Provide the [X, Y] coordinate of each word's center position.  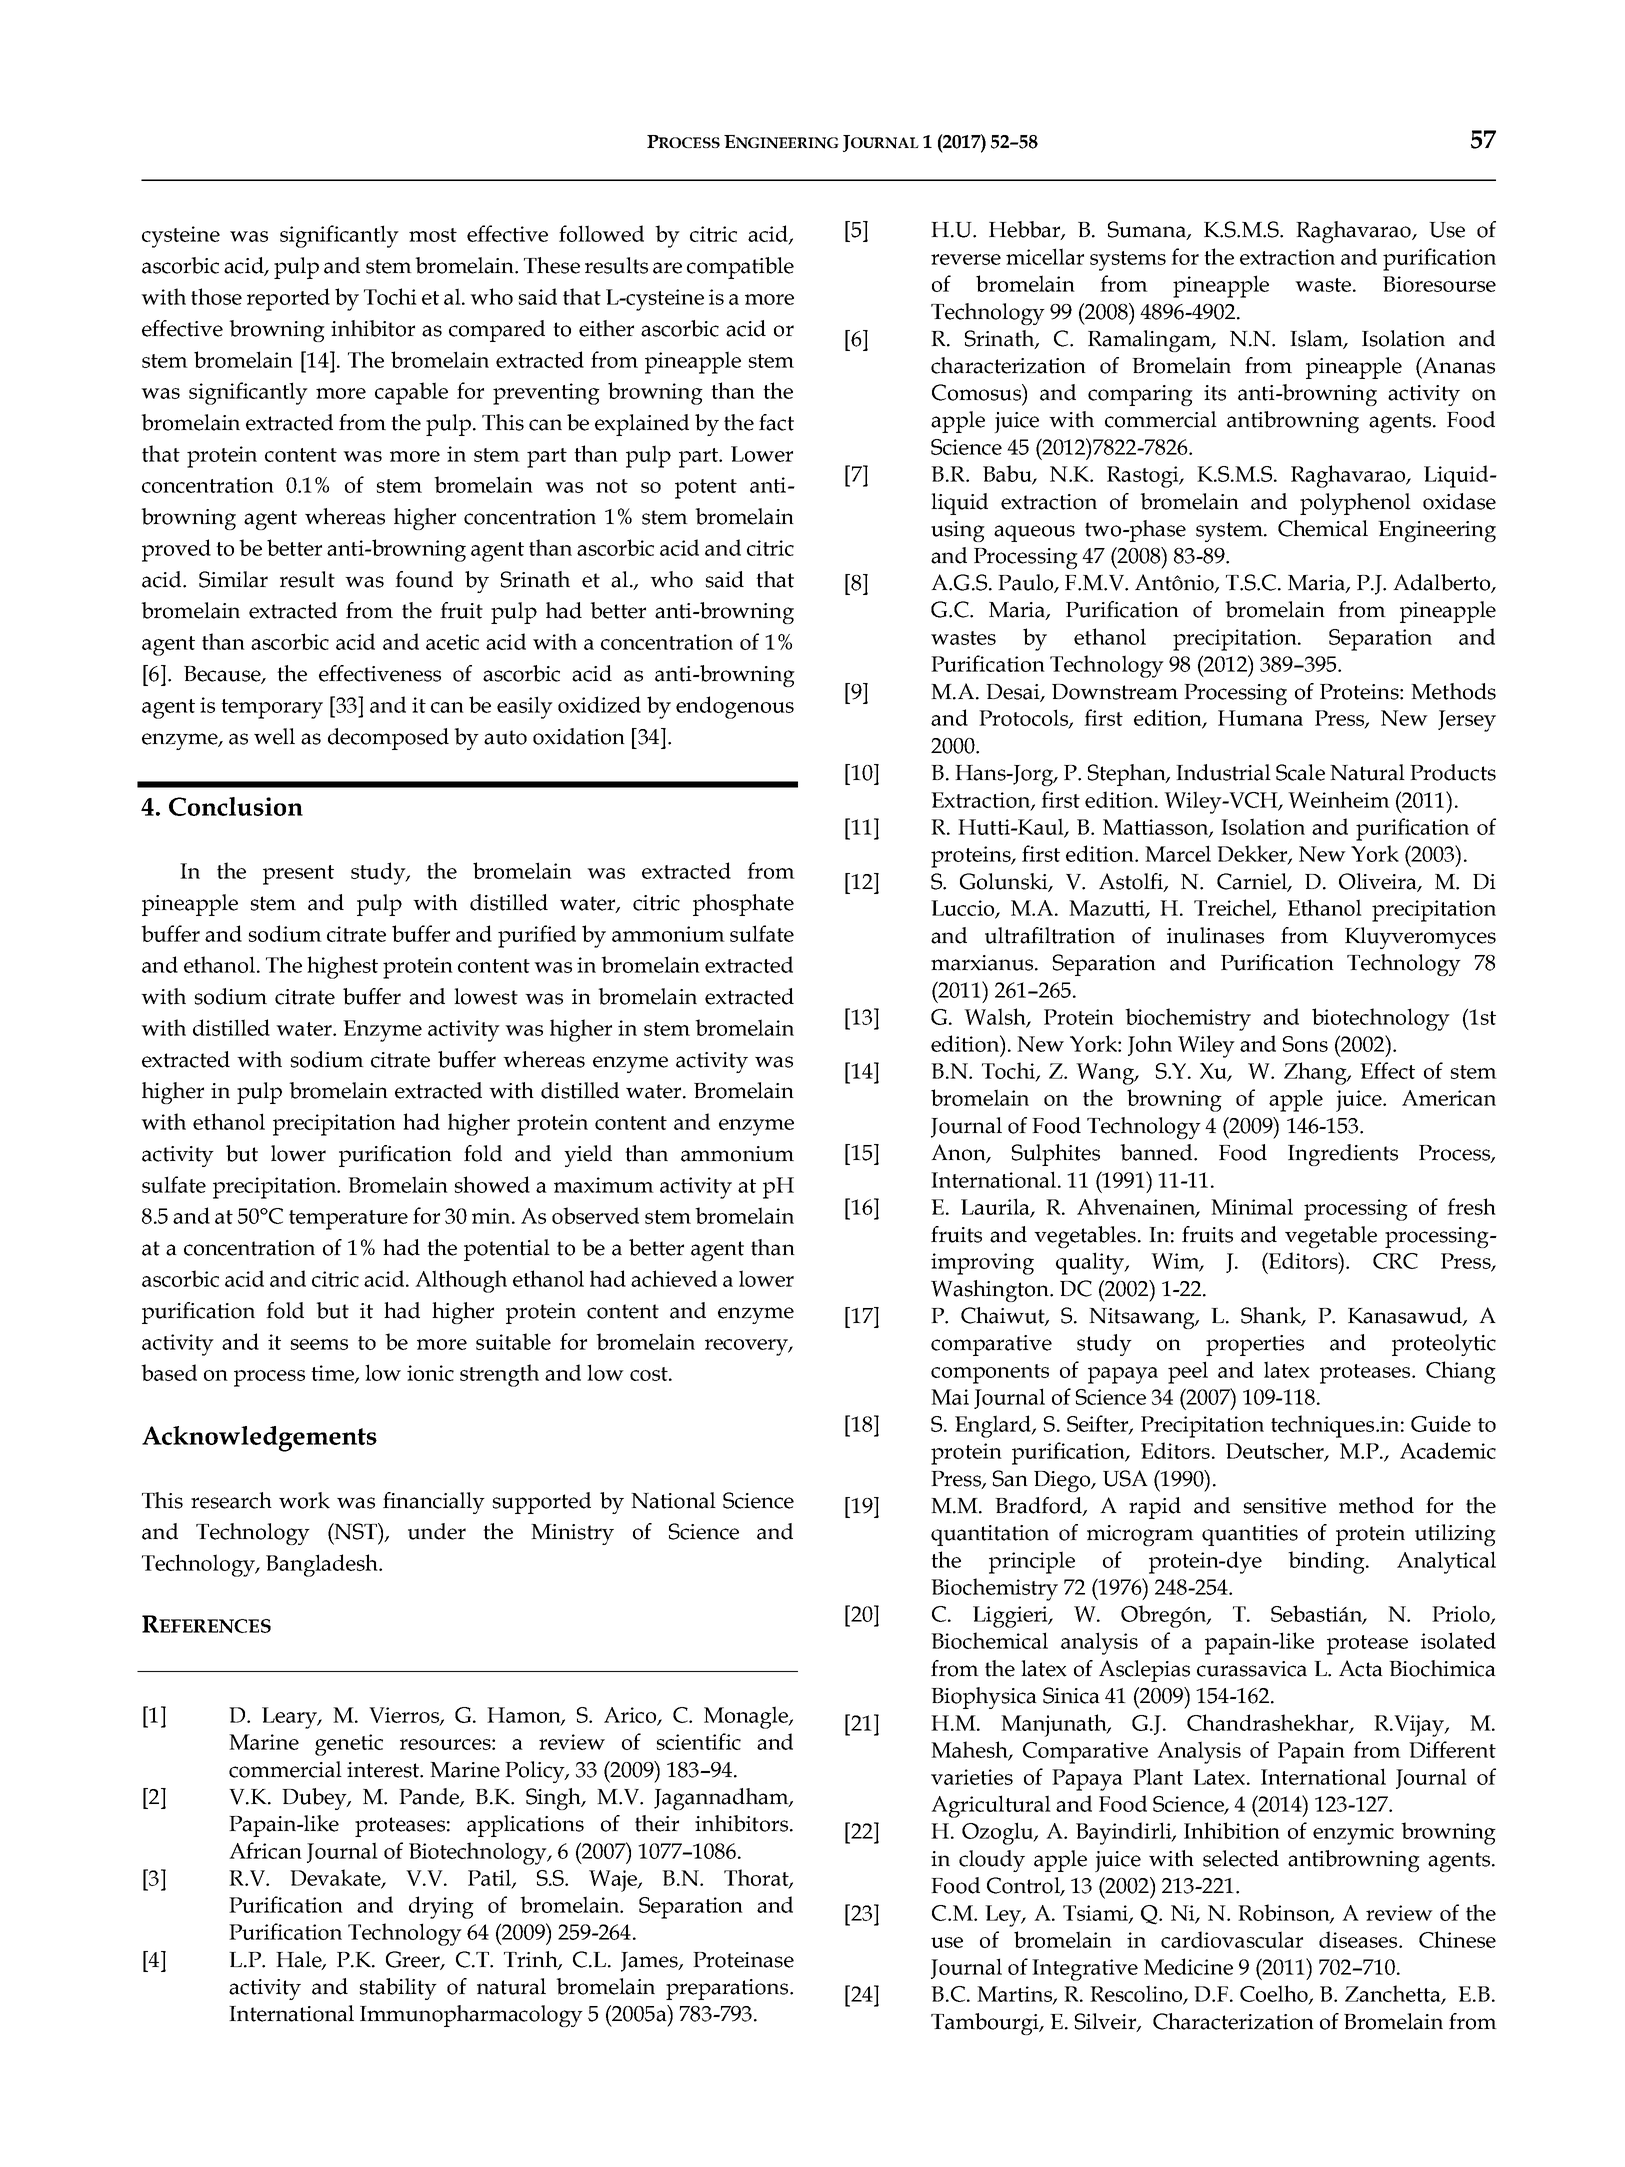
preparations [728, 1989]
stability [398, 1989]
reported [288, 299]
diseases [1359, 1939]
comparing [1140, 395]
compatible [740, 268]
